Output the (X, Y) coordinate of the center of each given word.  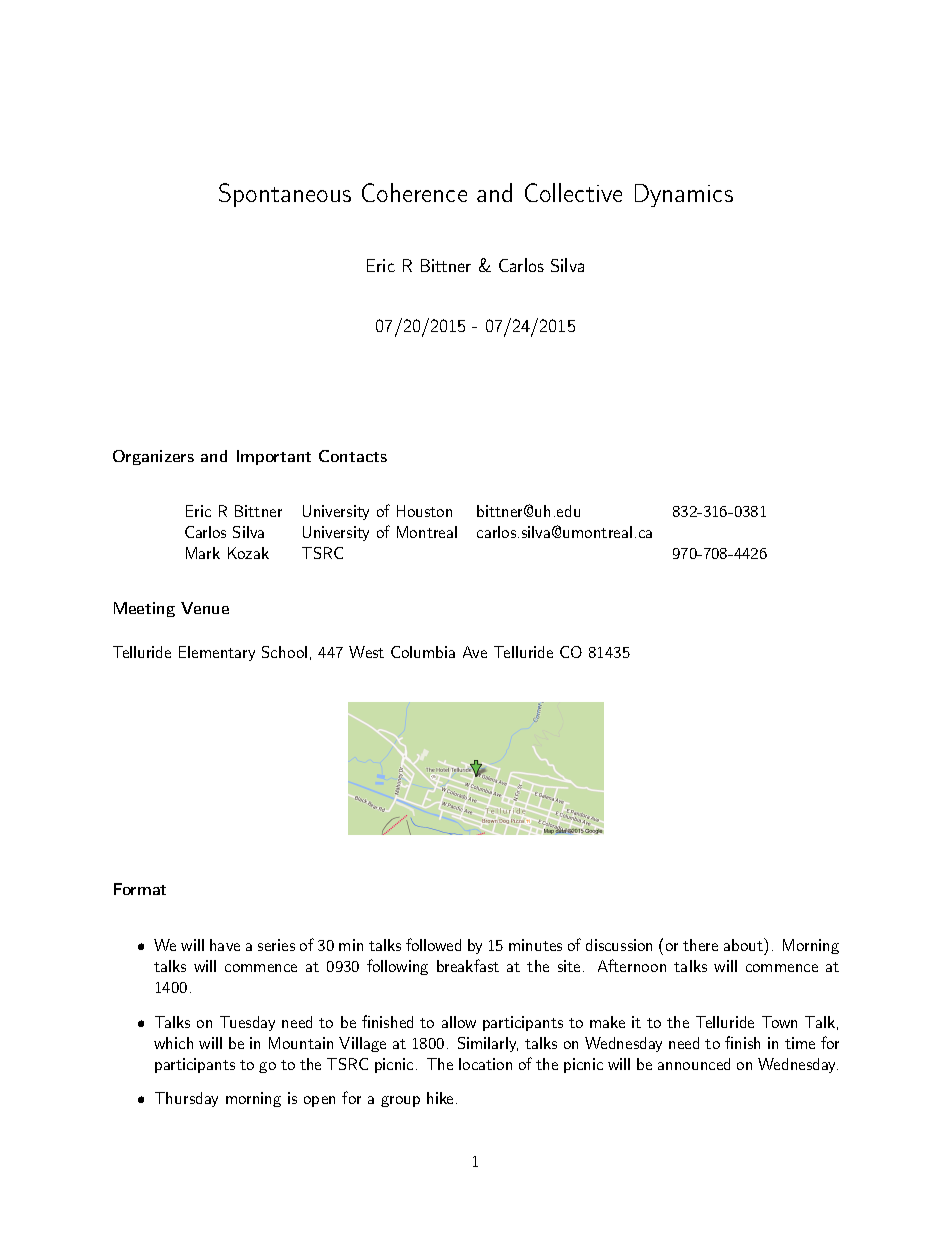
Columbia (423, 652)
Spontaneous (285, 195)
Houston (424, 511)
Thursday (186, 1099)
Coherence (414, 192)
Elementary (217, 653)
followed (433, 944)
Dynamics (684, 195)
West (366, 652)
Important (274, 457)
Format (140, 889)
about (744, 944)
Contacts (353, 456)
